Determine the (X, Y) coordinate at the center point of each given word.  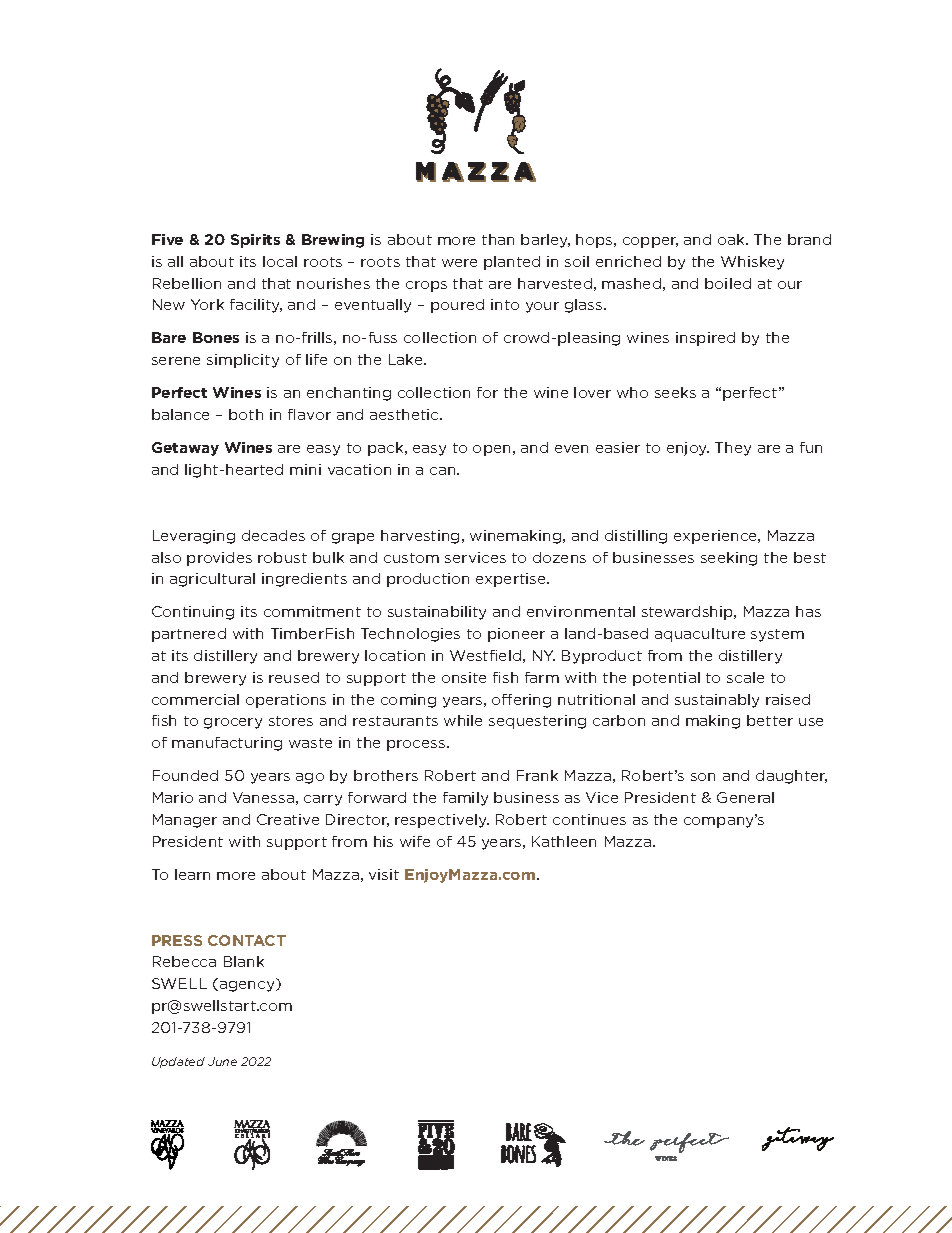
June (222, 1061)
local (280, 261)
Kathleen (564, 841)
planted (512, 263)
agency (247, 986)
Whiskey (752, 263)
